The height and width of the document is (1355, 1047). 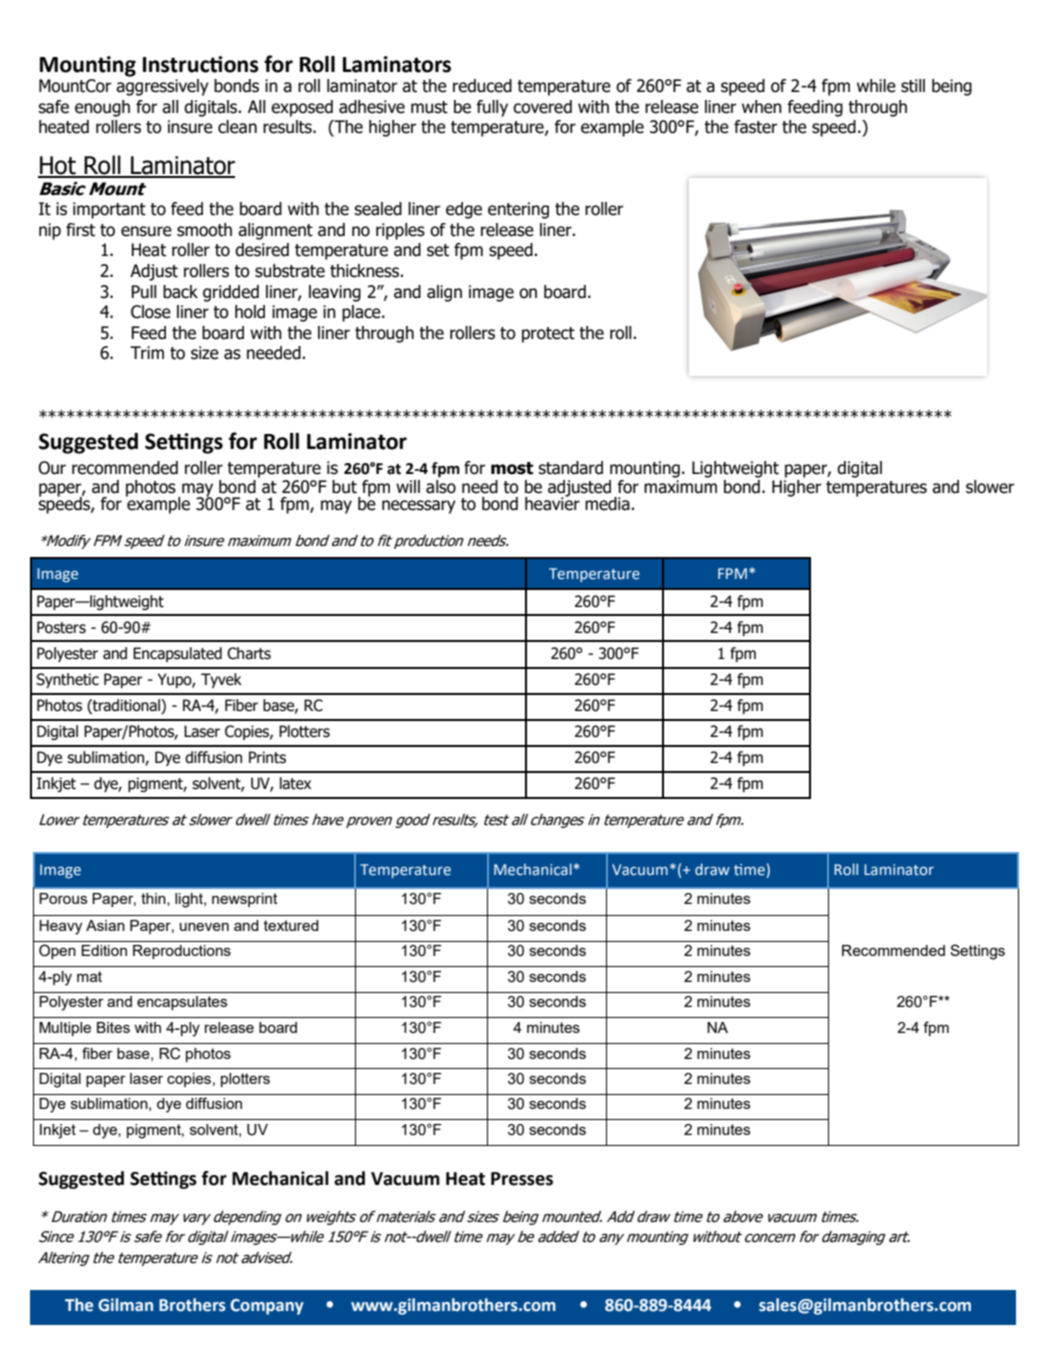 I want to click on Presses, so click(x=522, y=1179).
